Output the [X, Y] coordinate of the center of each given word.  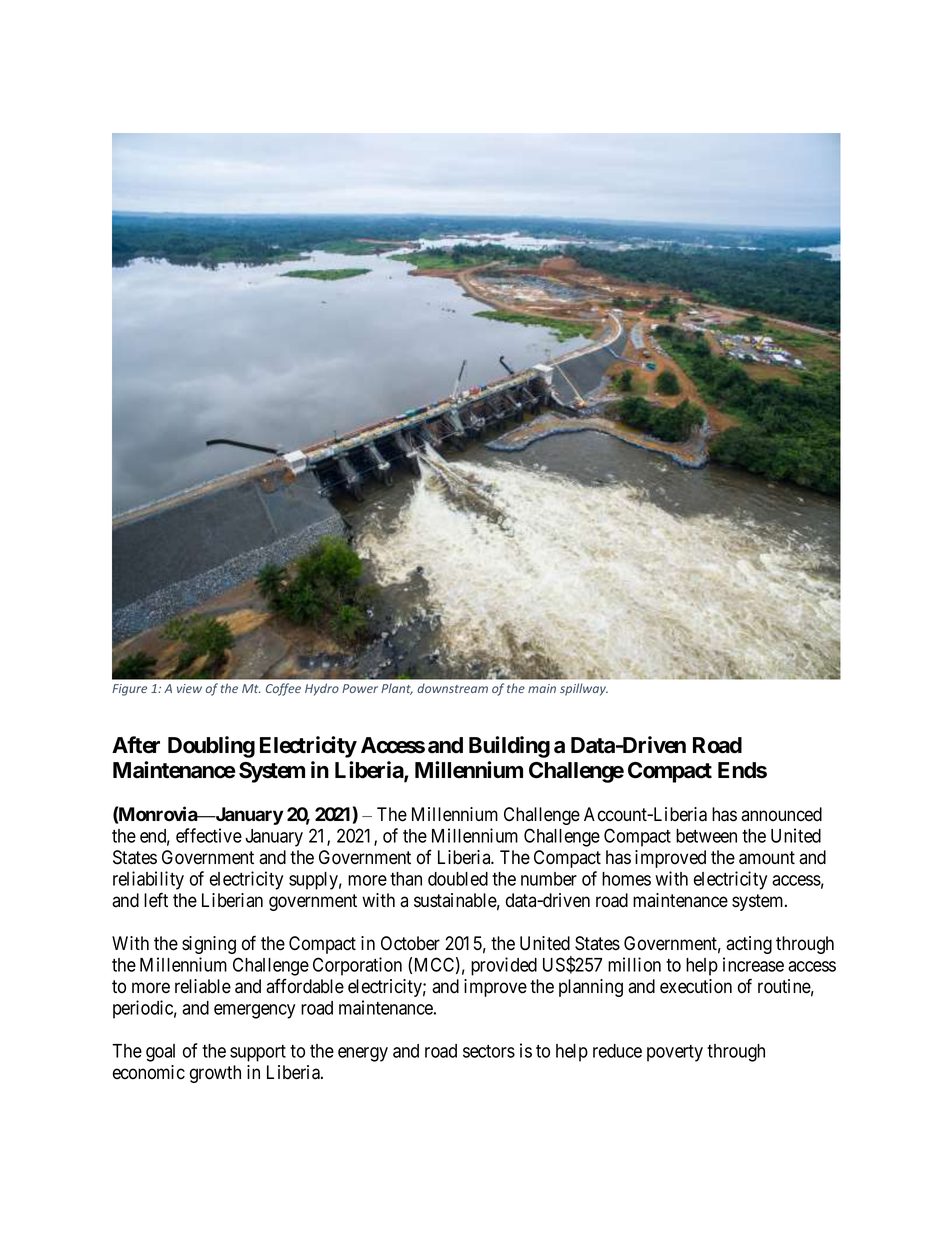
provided [504, 966]
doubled [458, 879]
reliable [203, 986]
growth [215, 1074]
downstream [452, 688]
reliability [148, 880]
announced [781, 814]
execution [696, 986]
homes [626, 879]
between [706, 836]
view [189, 688]
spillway [584, 689]
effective [209, 835]
